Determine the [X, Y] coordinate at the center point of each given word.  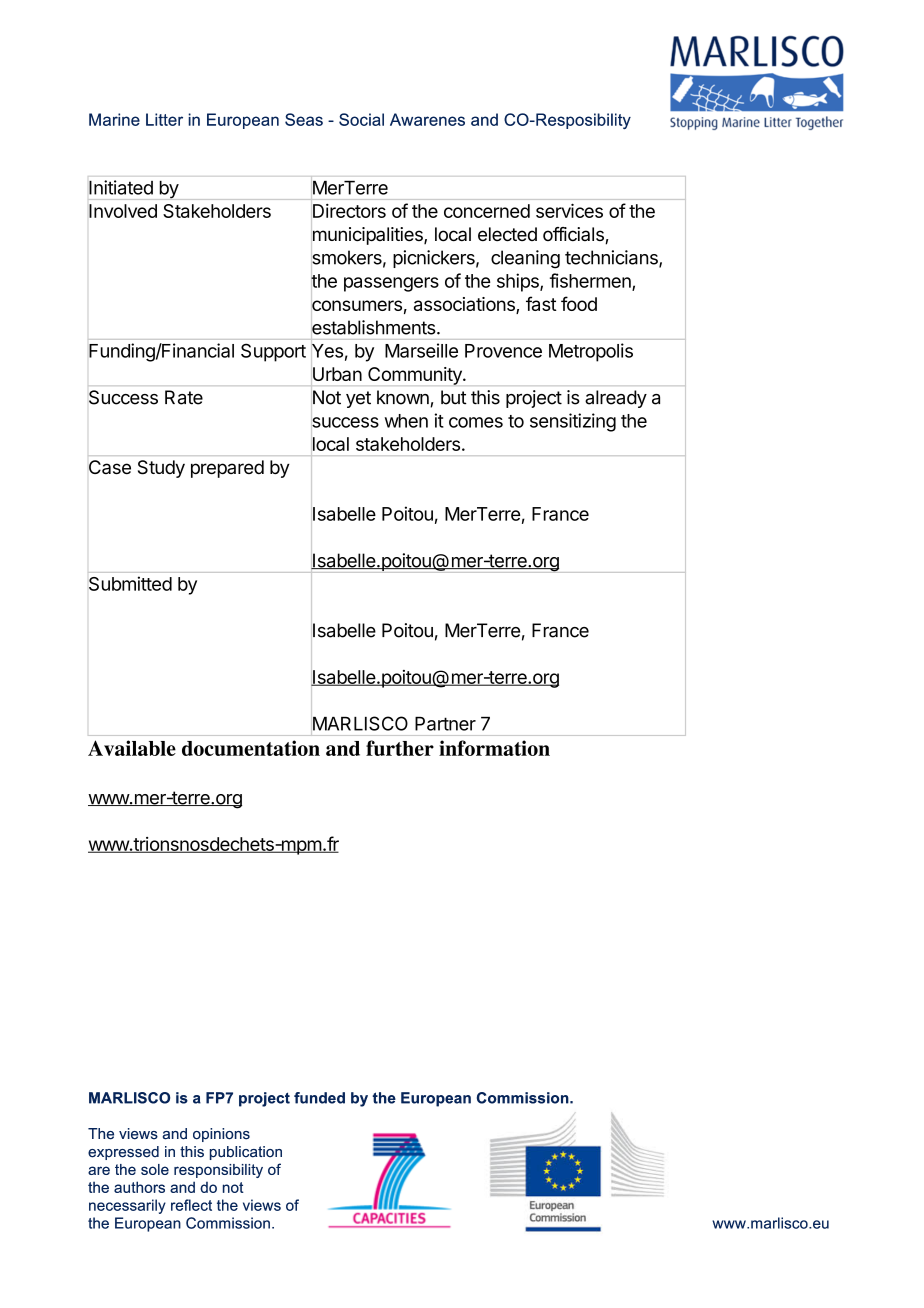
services [569, 210]
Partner [445, 724]
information [494, 748]
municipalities [368, 236]
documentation [251, 748]
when [406, 421]
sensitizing [573, 422]
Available [132, 748]
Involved [123, 211]
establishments [374, 327]
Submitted [130, 583]
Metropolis [591, 352]
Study [161, 469]
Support [273, 352]
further [400, 748]
